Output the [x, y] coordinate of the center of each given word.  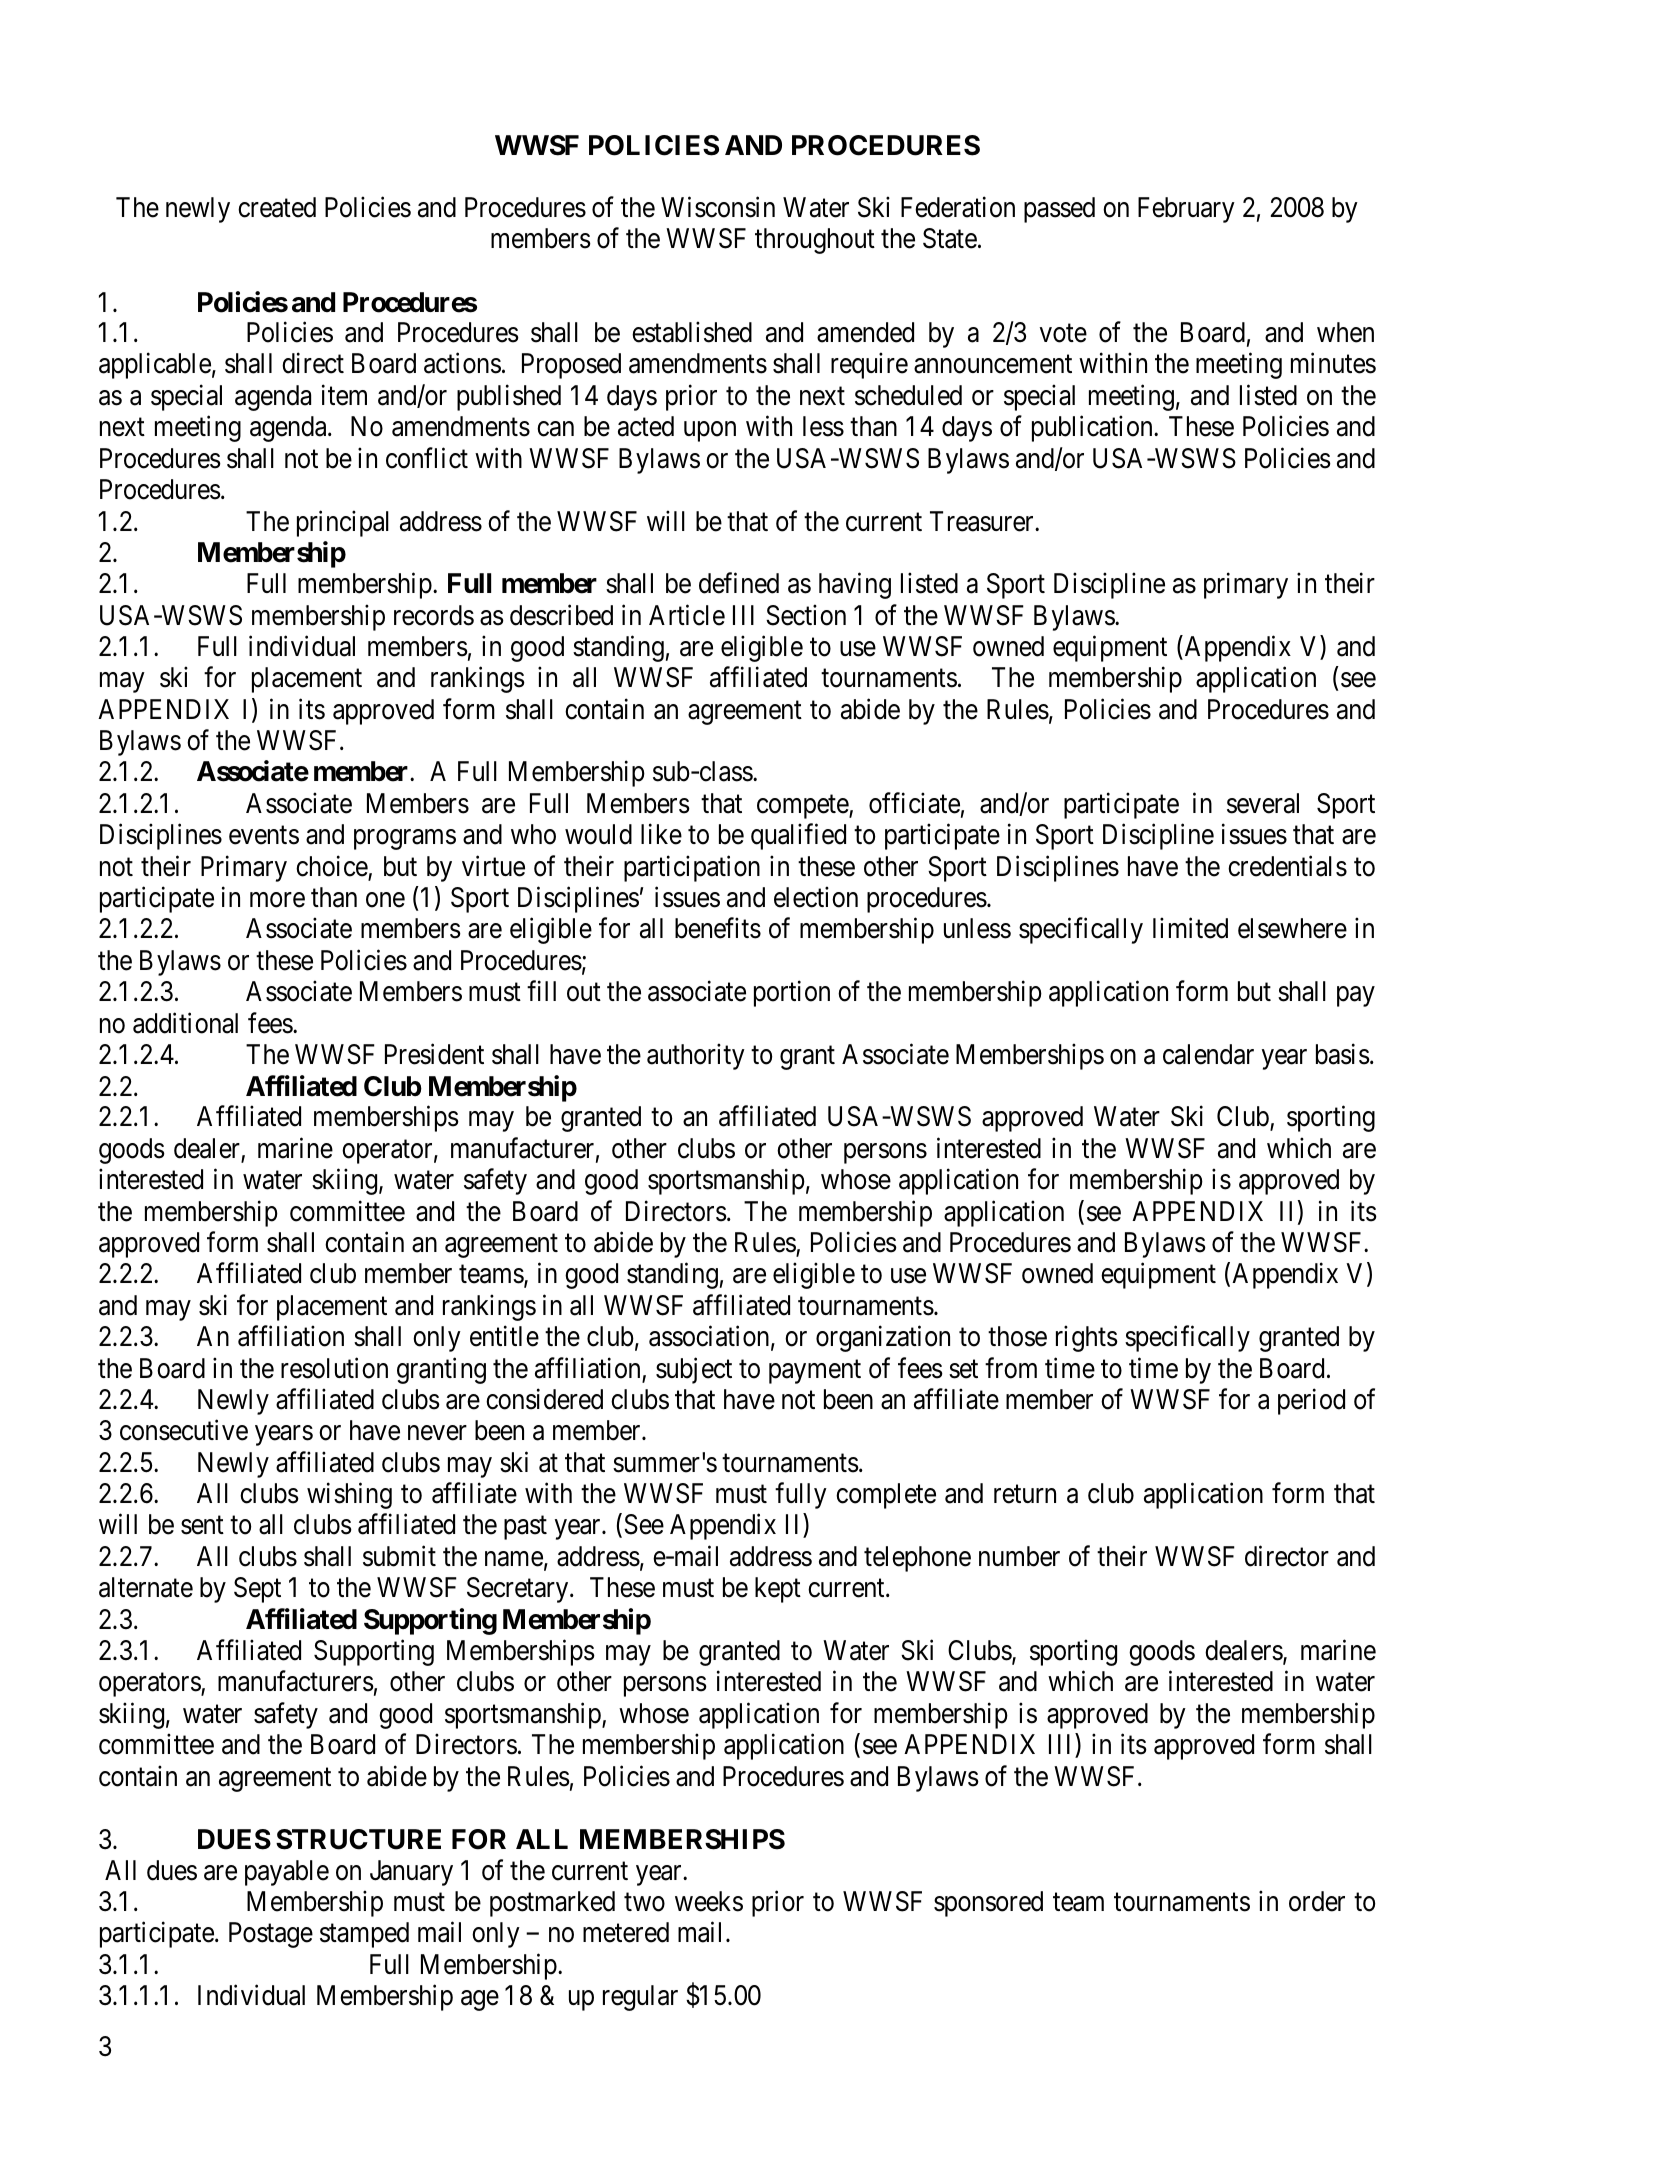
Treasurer [983, 521]
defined [739, 583]
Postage [271, 1935]
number [1019, 1556]
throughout [815, 241]
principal [343, 523]
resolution [334, 1368]
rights [1087, 1339]
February [1186, 210]
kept [778, 1590]
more [277, 900]
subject [694, 1370]
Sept [257, 1590]
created [277, 207]
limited [1190, 928]
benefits [718, 928]
